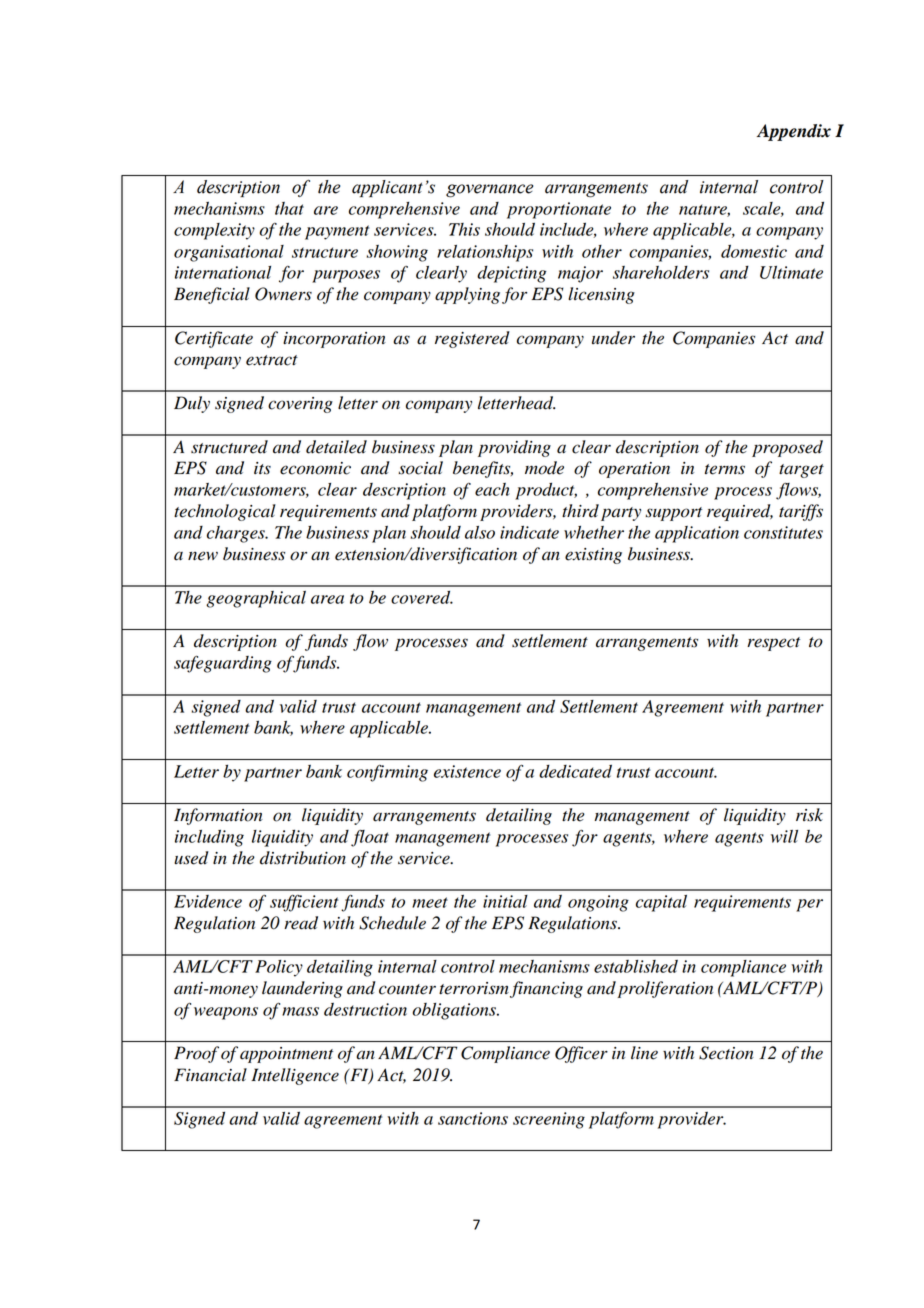  What do you see at coordinates (784, 836) in the page?
I see `will` at bounding box center [784, 836].
